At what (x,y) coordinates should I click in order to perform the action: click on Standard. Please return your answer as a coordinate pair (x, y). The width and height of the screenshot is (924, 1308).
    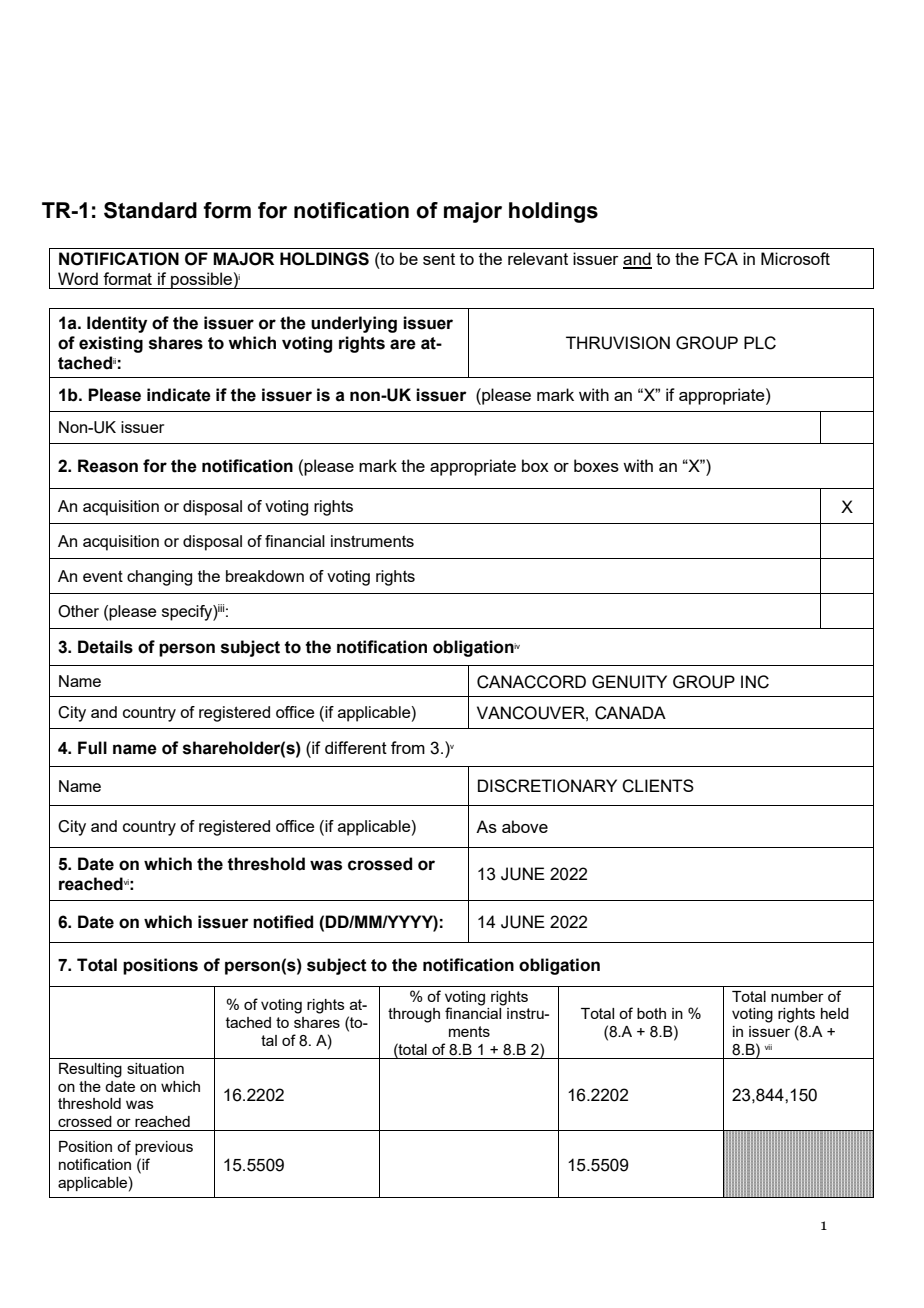
    Looking at the image, I should click on (150, 210).
